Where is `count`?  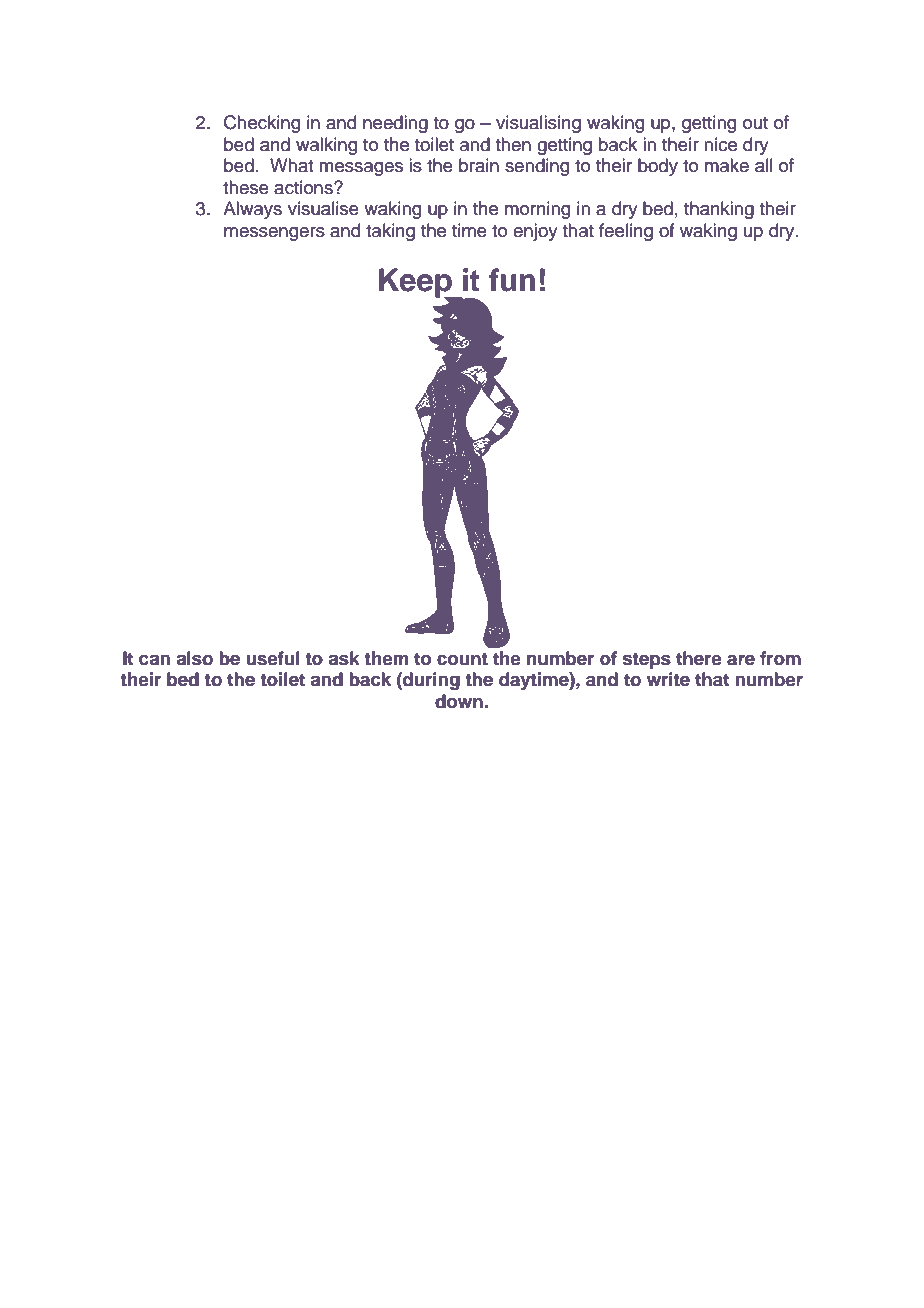 count is located at coordinates (462, 659).
